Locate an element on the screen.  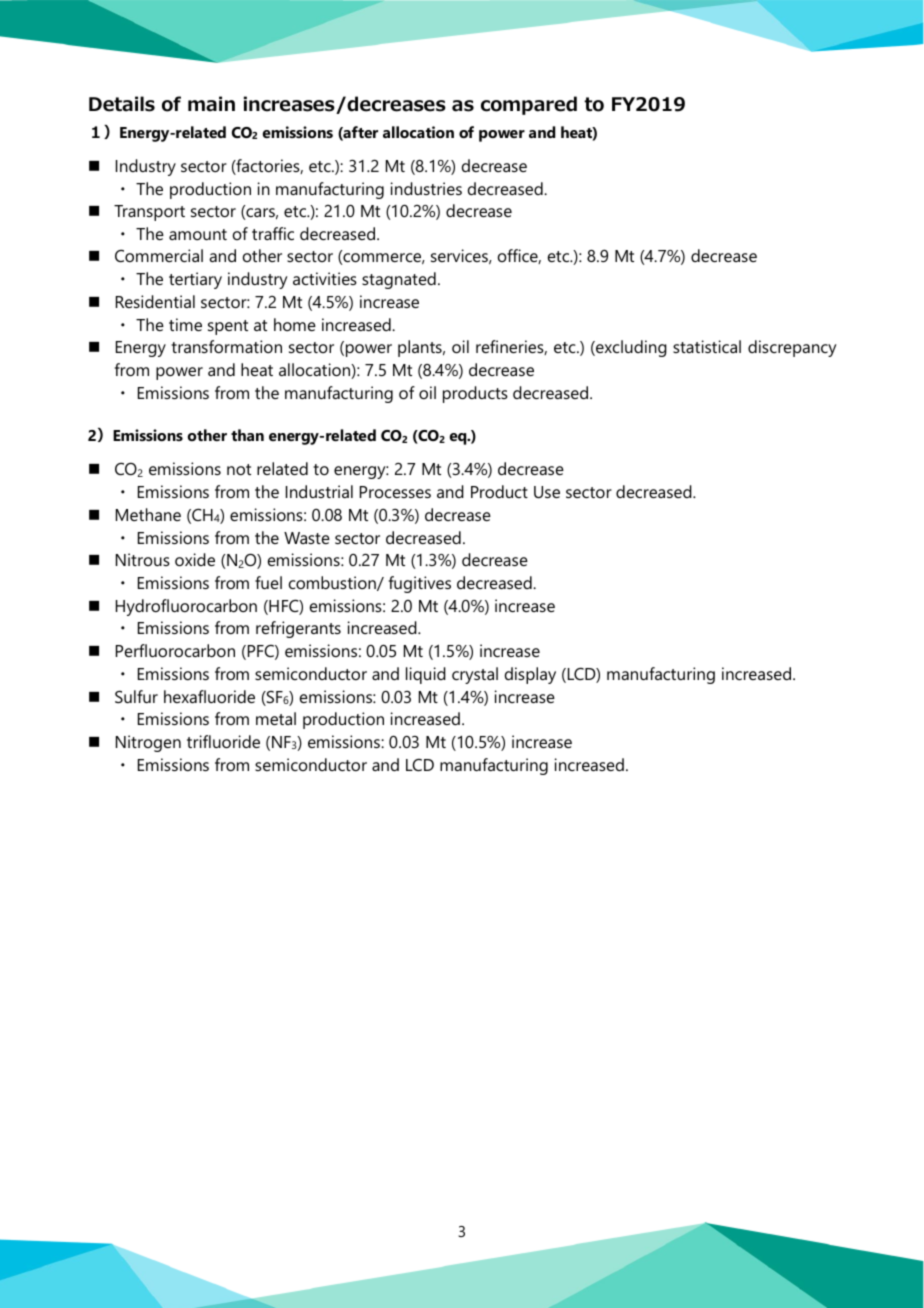
Use is located at coordinates (547, 492).
